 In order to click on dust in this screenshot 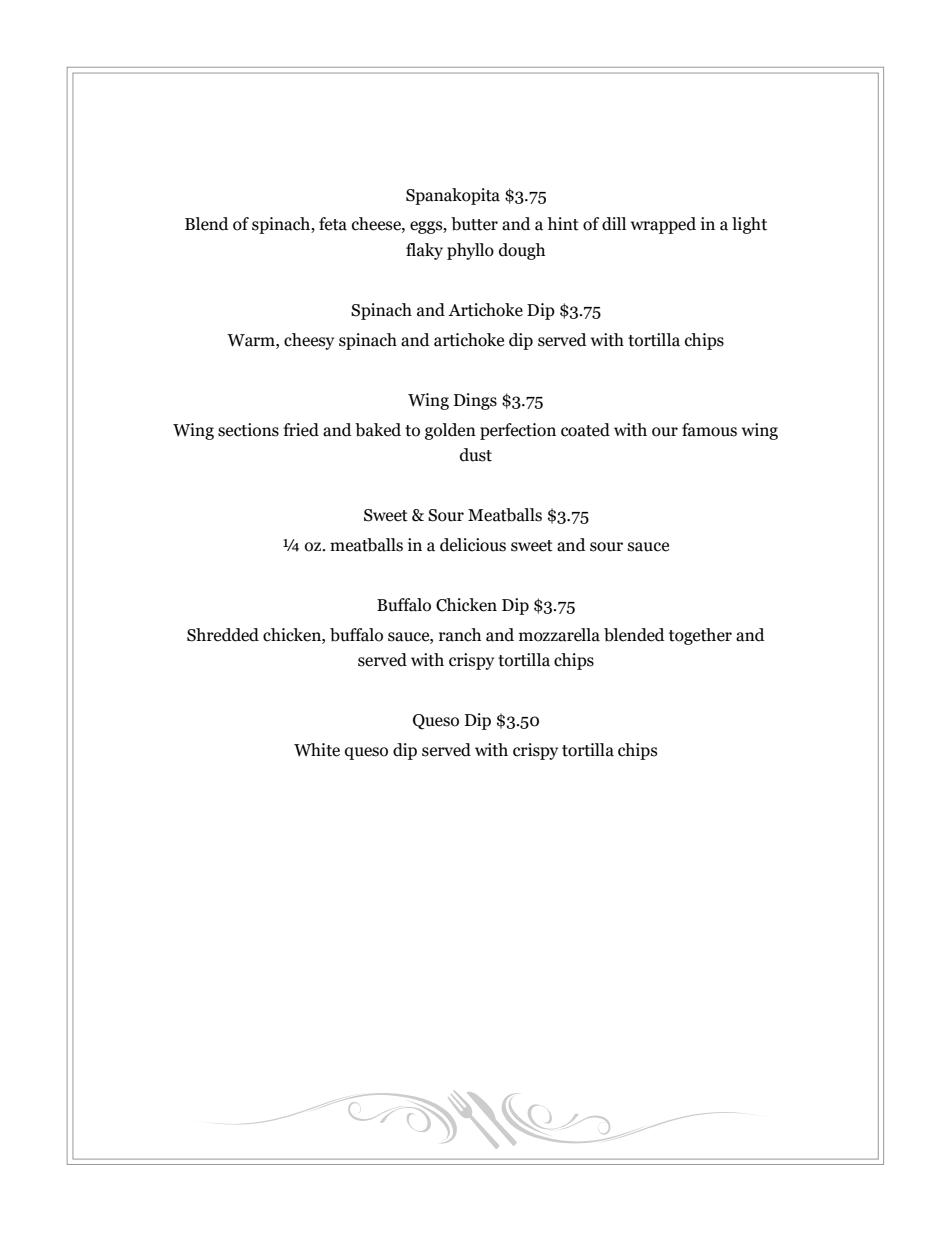, I will do `click(476, 455)`.
